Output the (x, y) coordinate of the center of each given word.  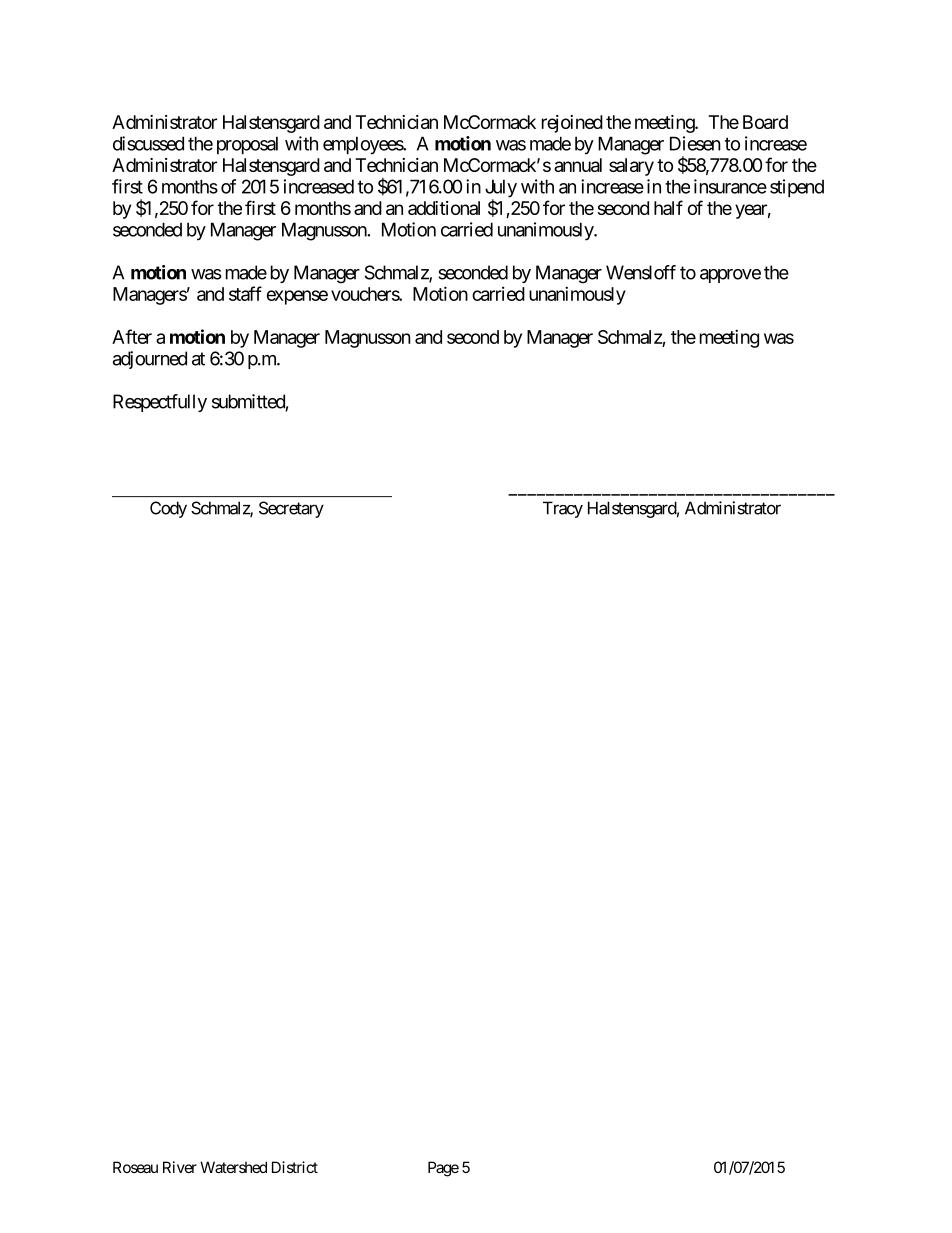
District (295, 1167)
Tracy (563, 509)
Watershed (233, 1167)
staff (245, 293)
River (180, 1167)
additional (444, 208)
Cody (168, 509)
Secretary (291, 509)
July (501, 189)
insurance (730, 186)
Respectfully (160, 403)
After (132, 336)
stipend (797, 188)
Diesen (695, 143)
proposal (247, 145)
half (668, 207)
